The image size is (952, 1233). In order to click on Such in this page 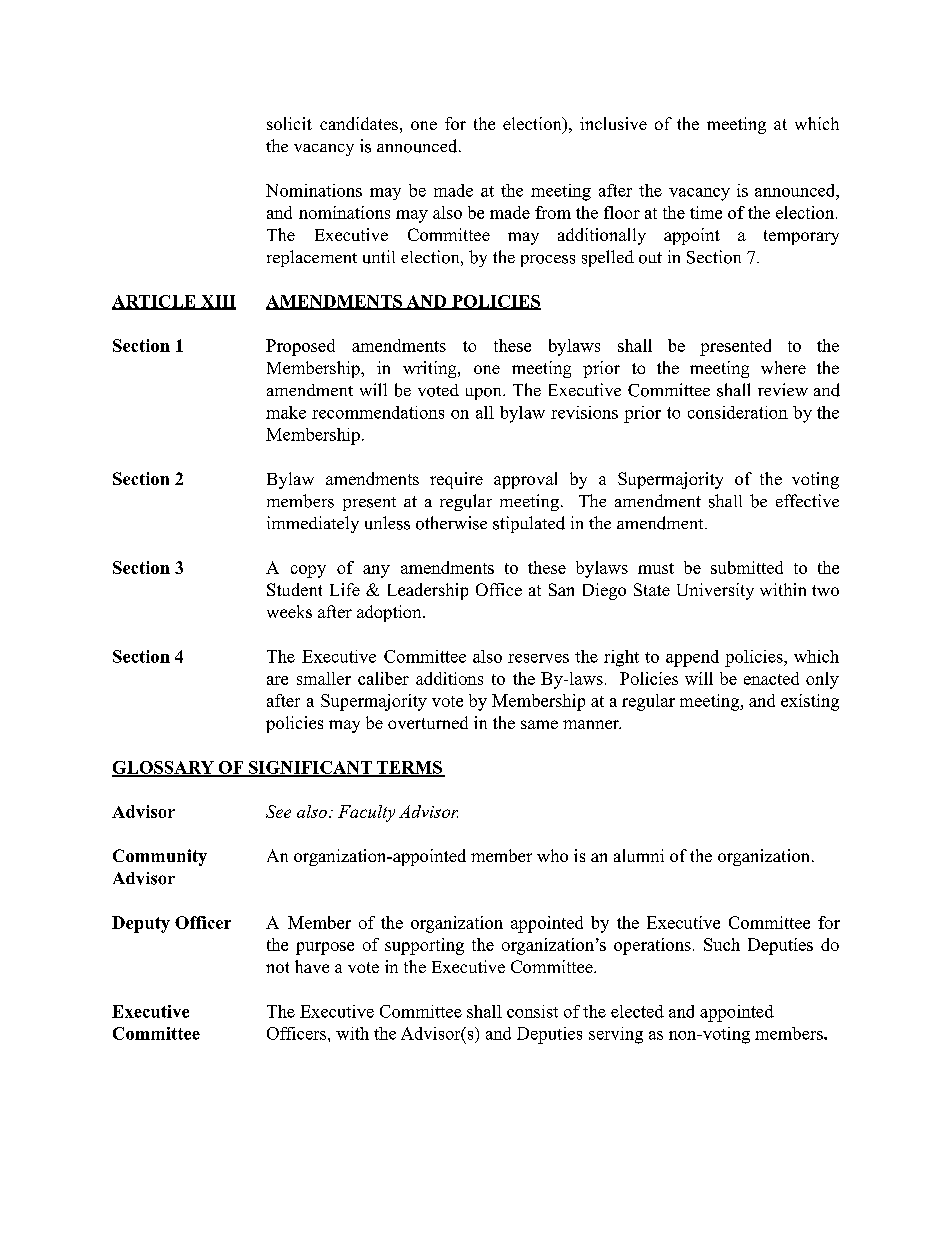, I will do `click(722, 944)`.
